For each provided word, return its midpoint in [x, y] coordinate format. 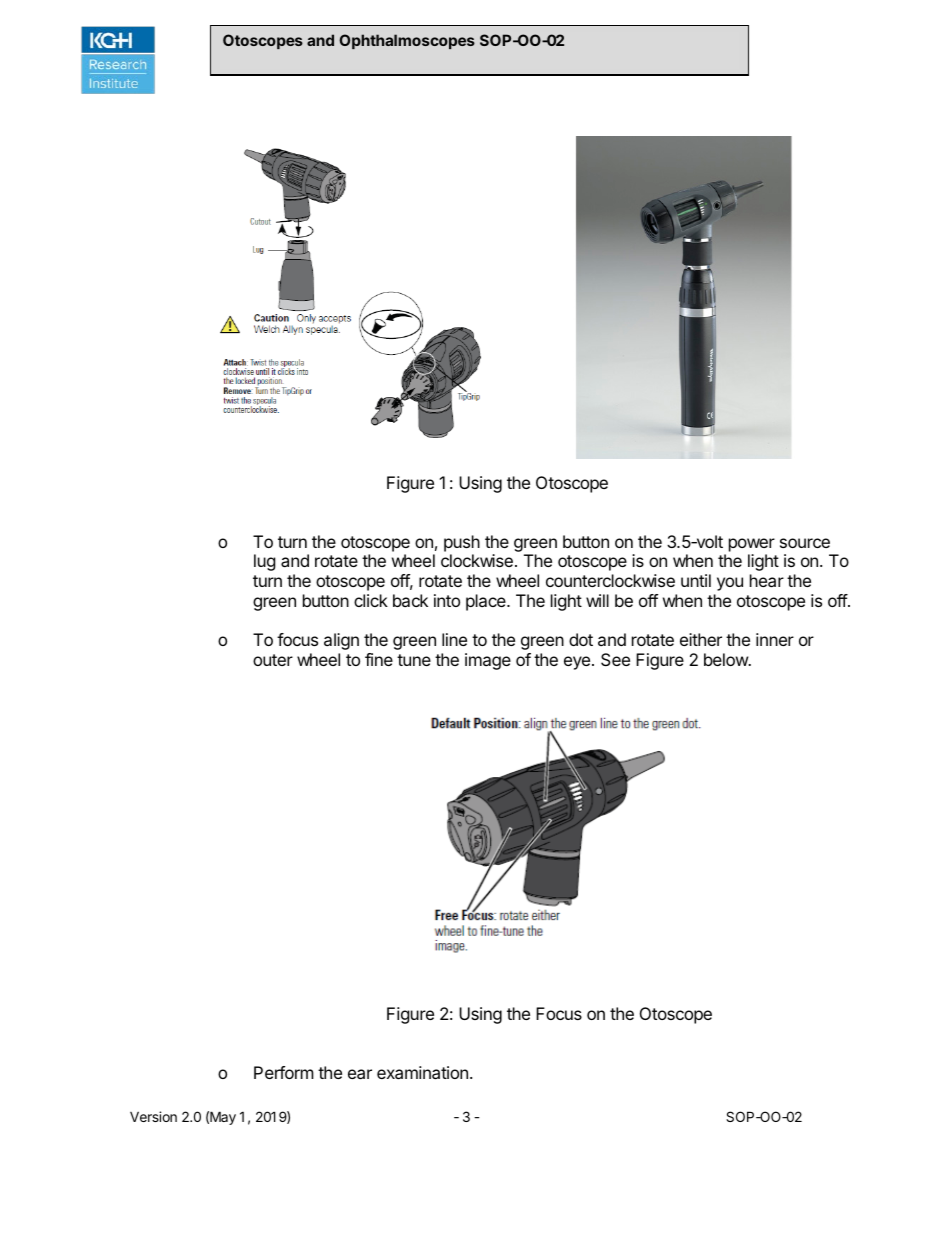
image [488, 661]
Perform [284, 1072]
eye [577, 663]
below [727, 659]
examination [422, 1072]
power [752, 545]
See [615, 659]
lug [265, 562]
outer [273, 660]
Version [153, 1116]
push [462, 543]
